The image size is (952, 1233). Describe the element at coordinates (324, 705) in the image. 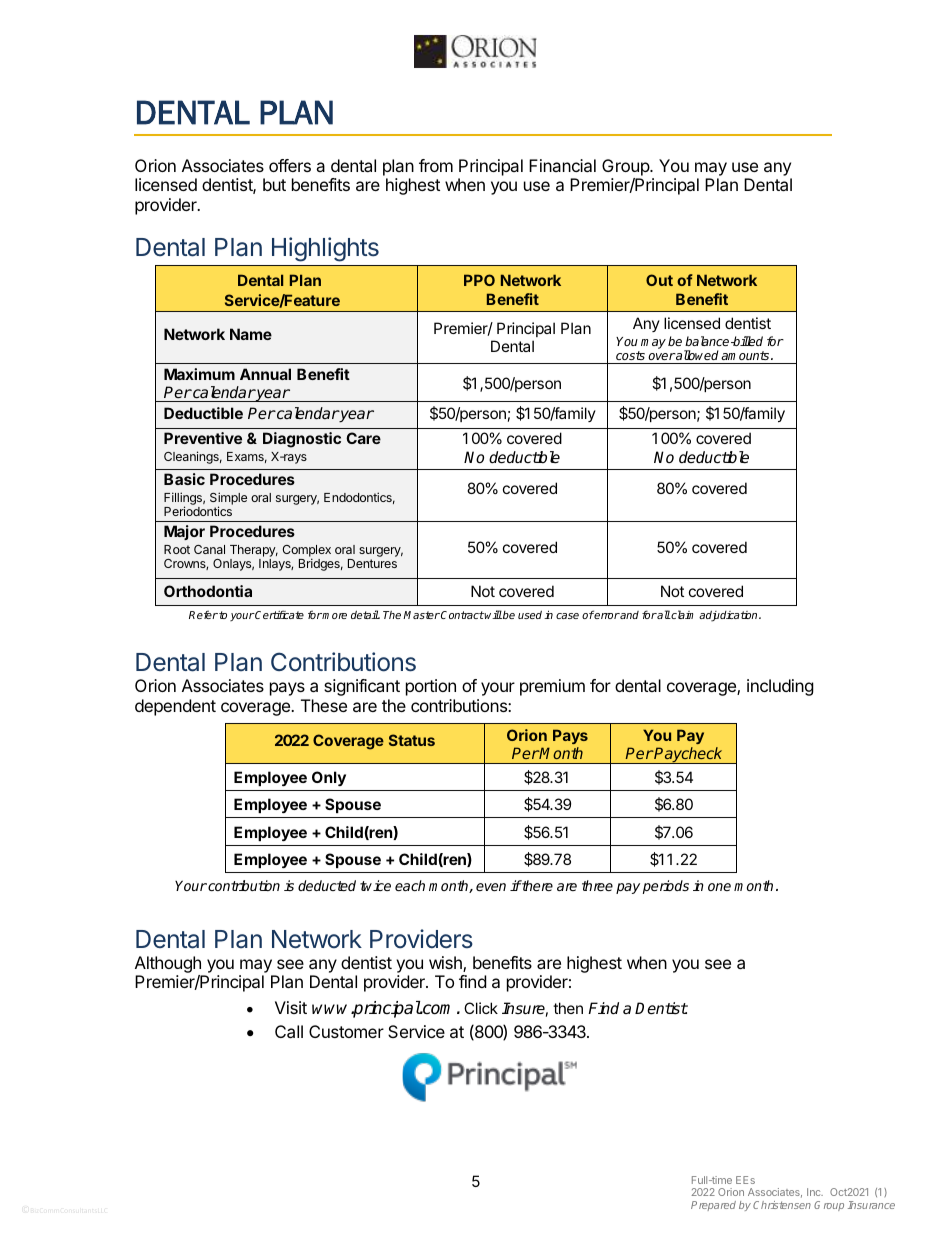

I see `These` at that location.
